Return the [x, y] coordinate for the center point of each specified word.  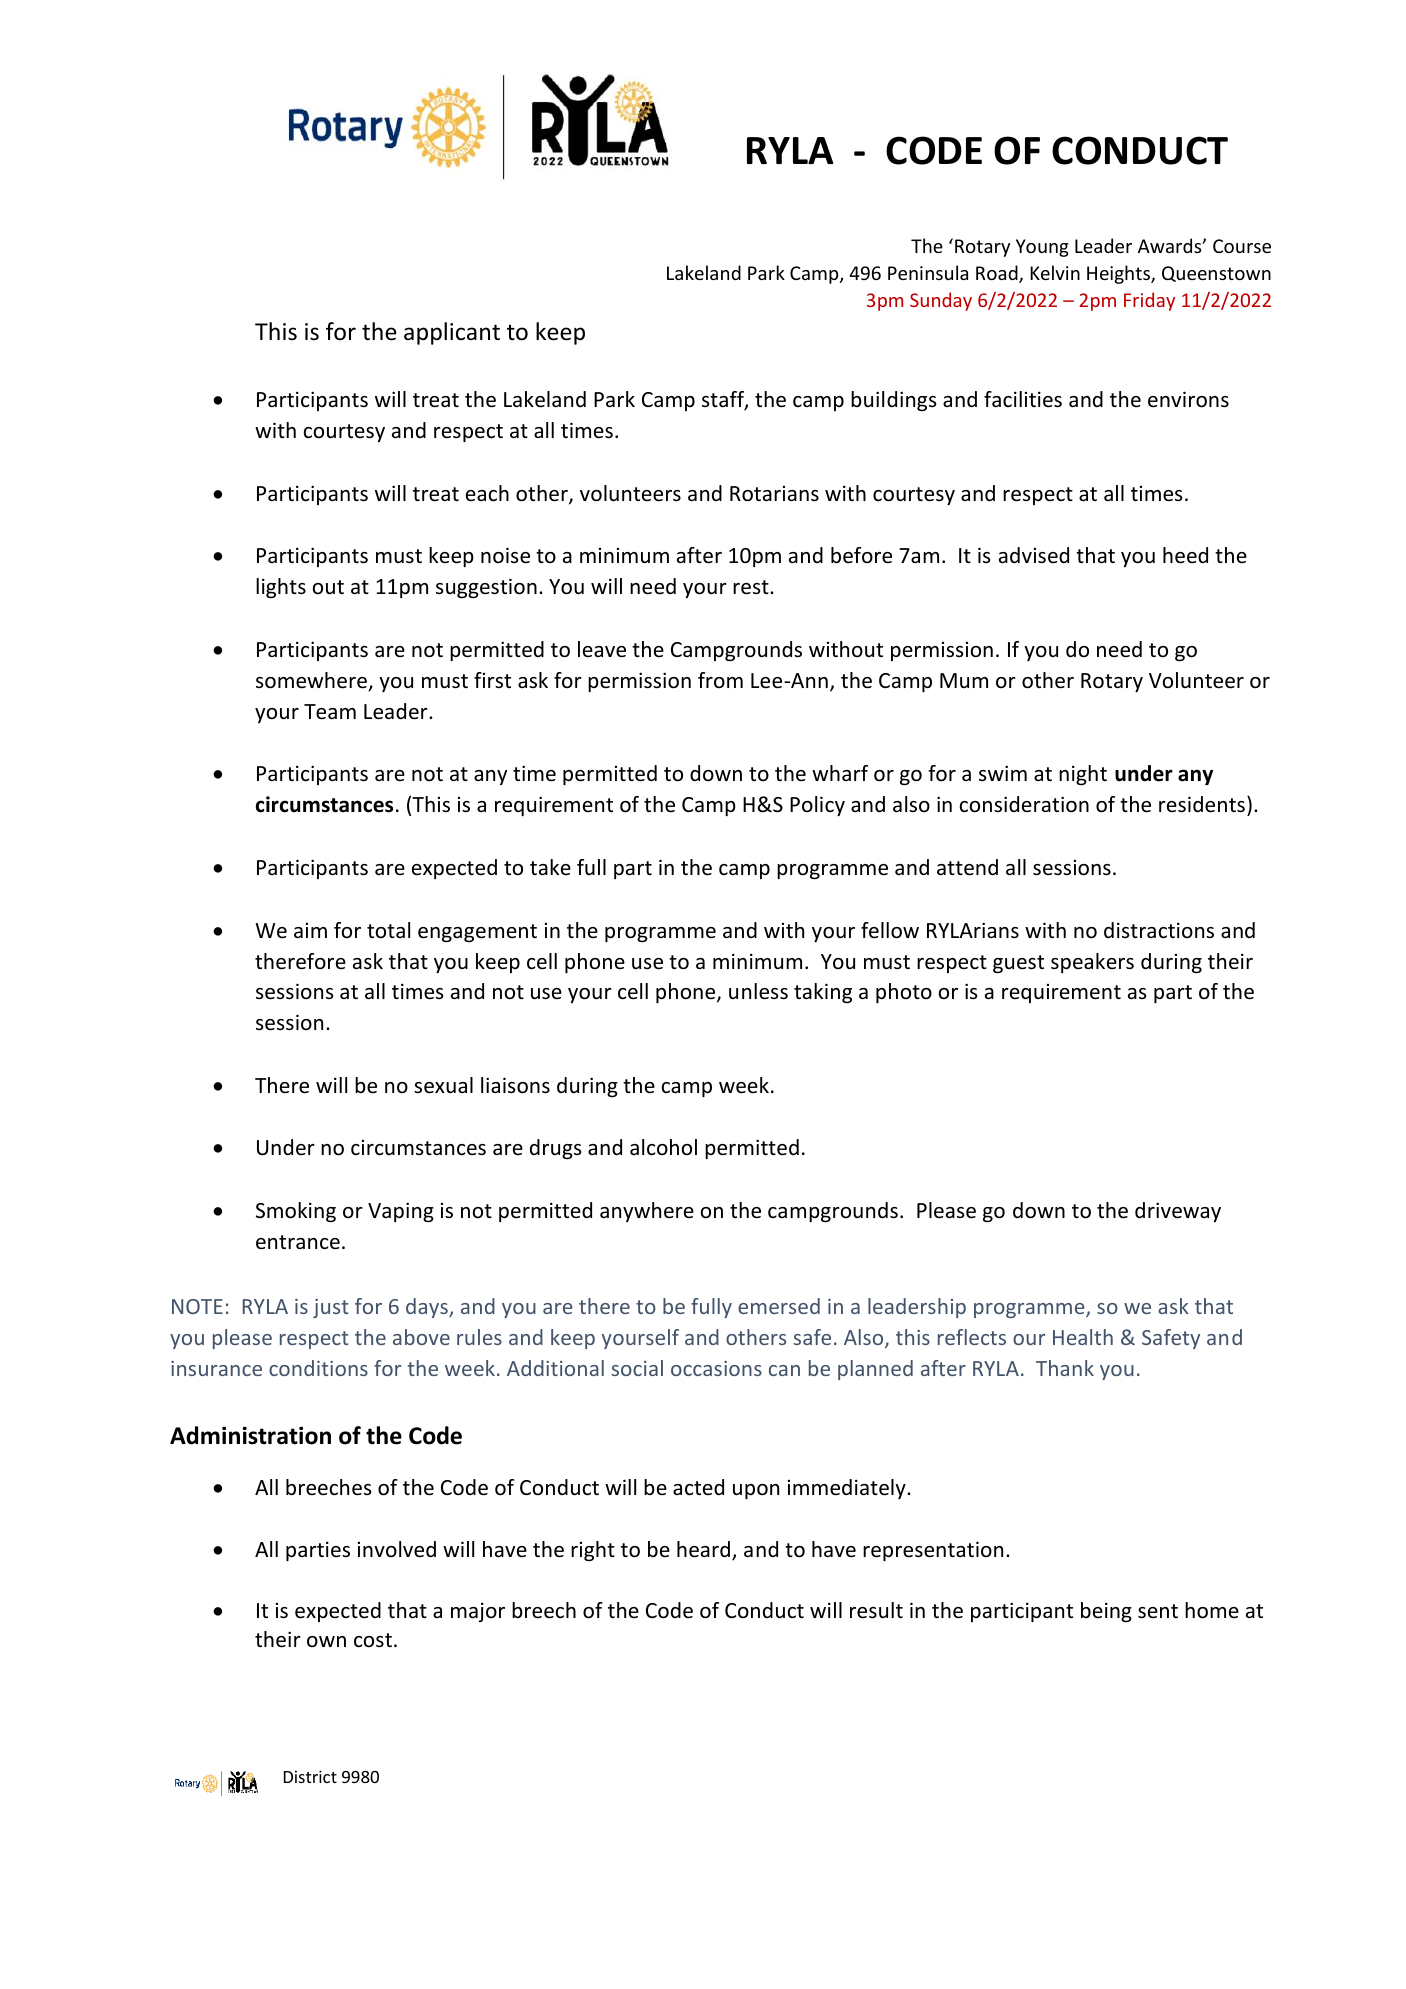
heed [1185, 555]
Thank [1065, 1368]
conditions [318, 1368]
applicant [452, 333]
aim [310, 930]
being [1106, 1612]
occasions [716, 1368]
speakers [1092, 963]
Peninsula [928, 272]
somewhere [313, 681]
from [720, 680]
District [310, 1776]
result [876, 1610]
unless [758, 991]
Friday [1149, 301]
